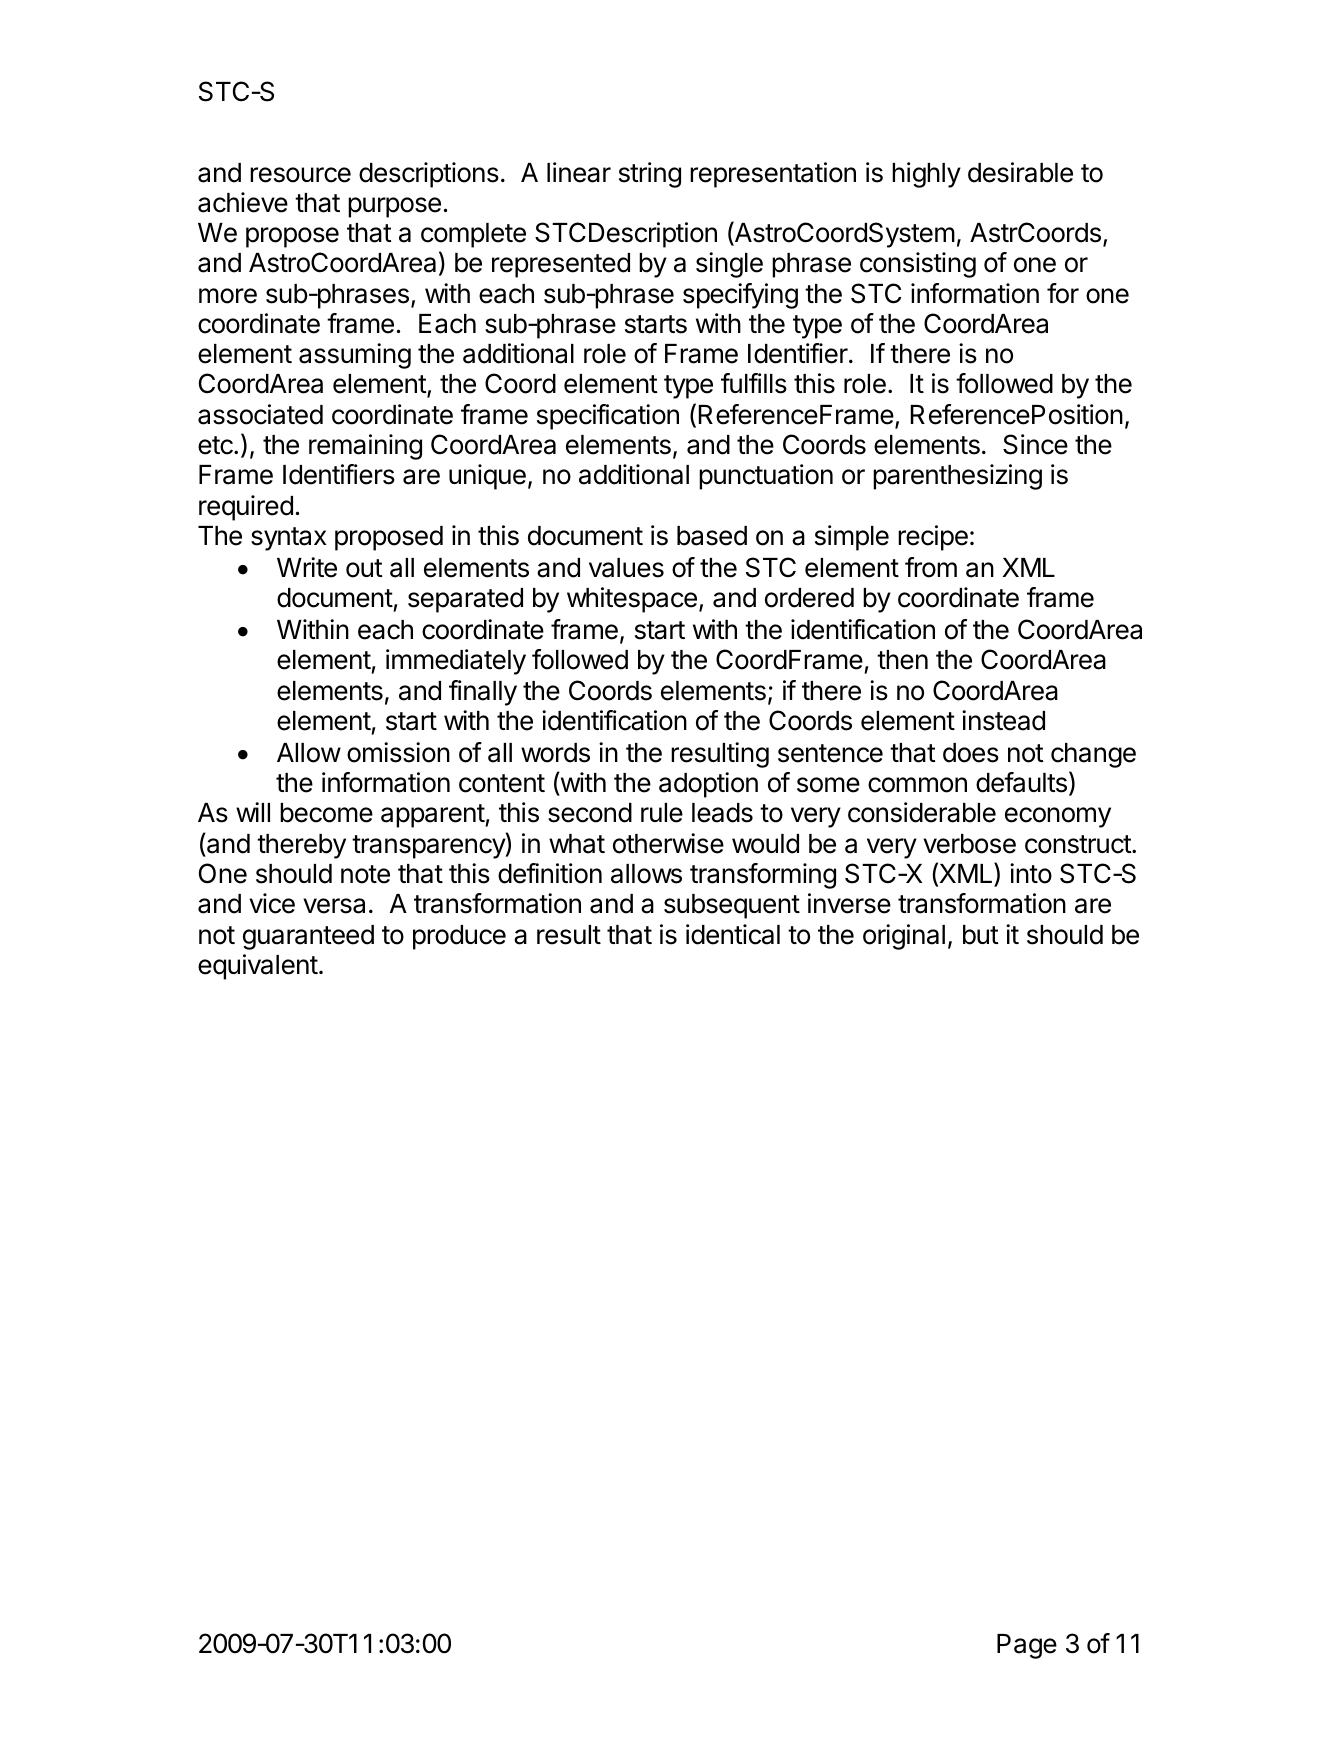  What do you see at coordinates (1020, 172) in the page?
I see `desirable` at bounding box center [1020, 172].
